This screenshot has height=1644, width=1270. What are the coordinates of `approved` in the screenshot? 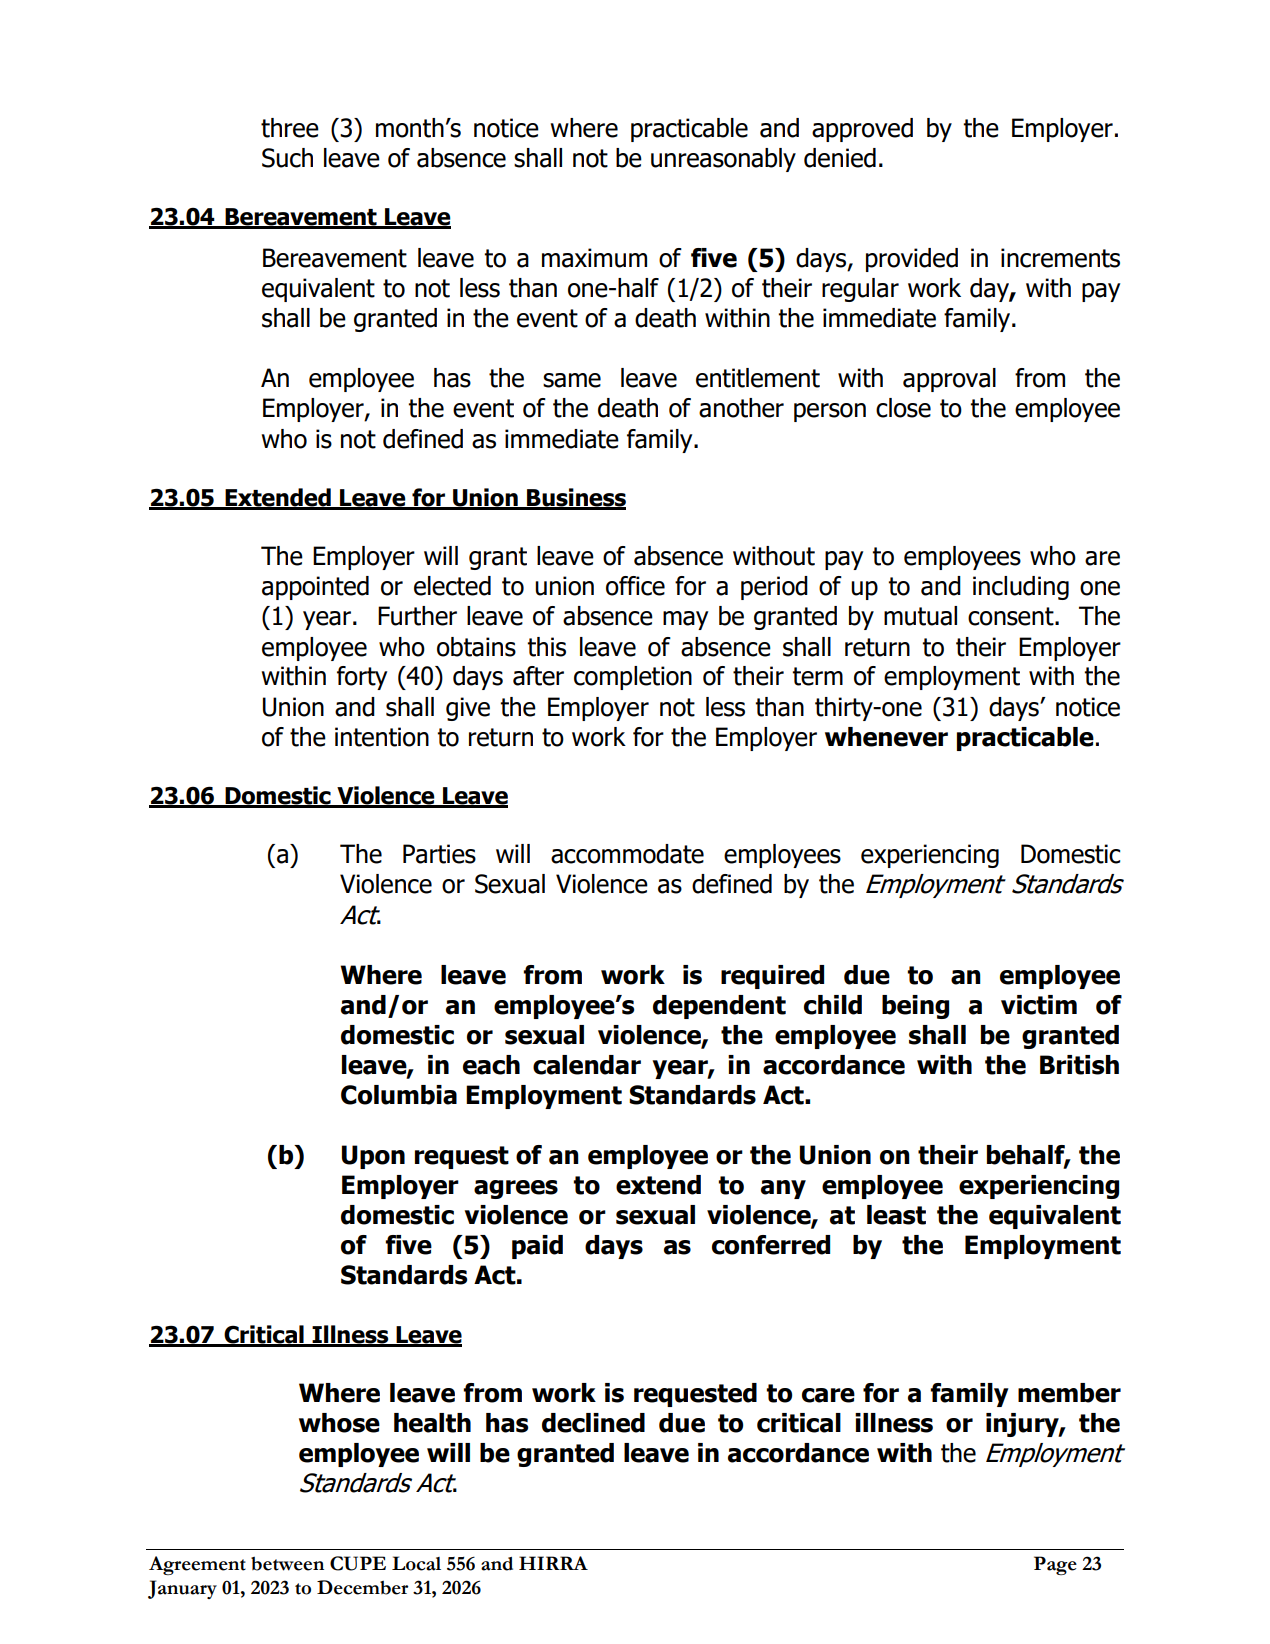 It's located at (862, 130).
